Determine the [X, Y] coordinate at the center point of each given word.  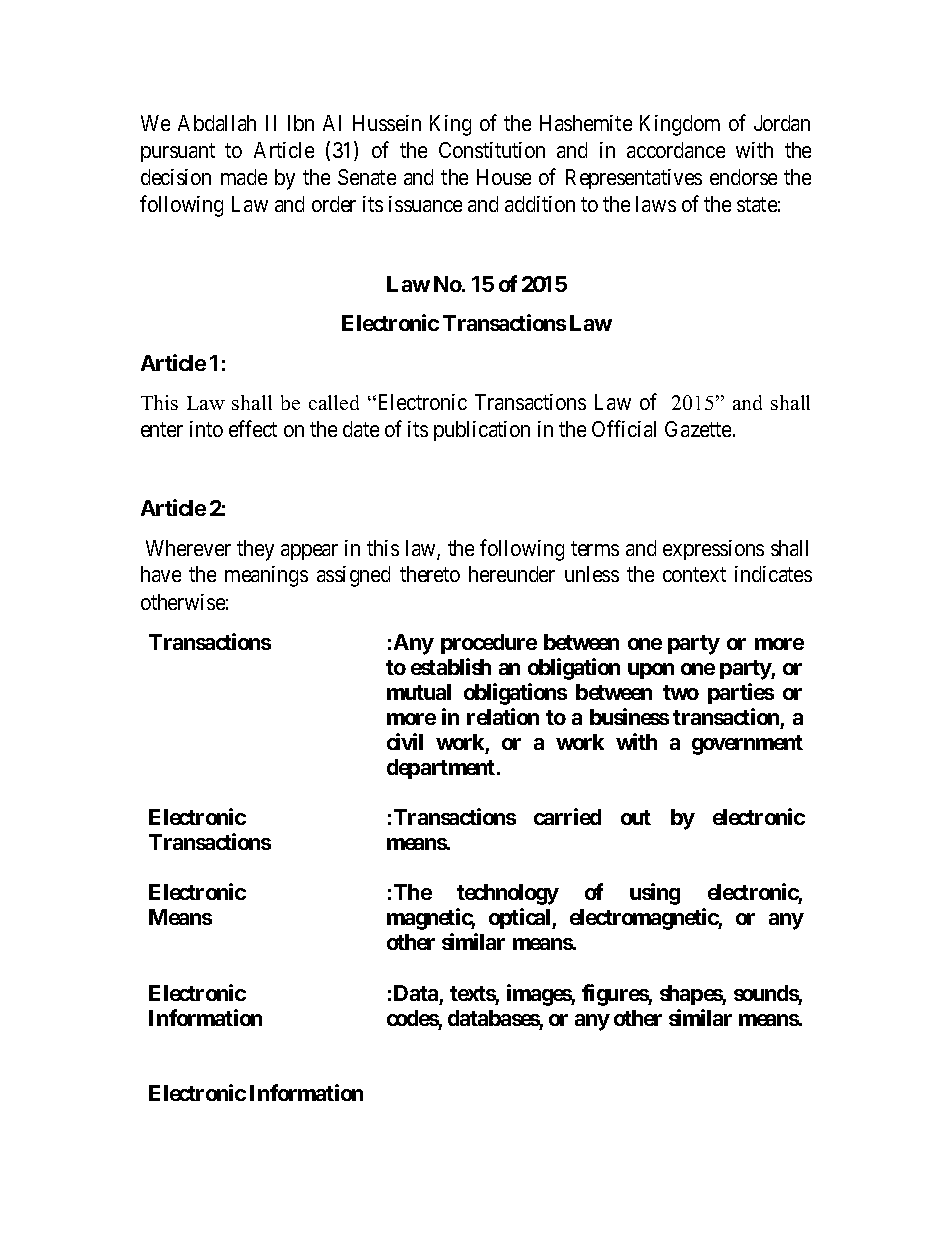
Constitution [492, 150]
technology [508, 894]
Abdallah [217, 123]
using [655, 894]
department [442, 769]
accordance [676, 150]
